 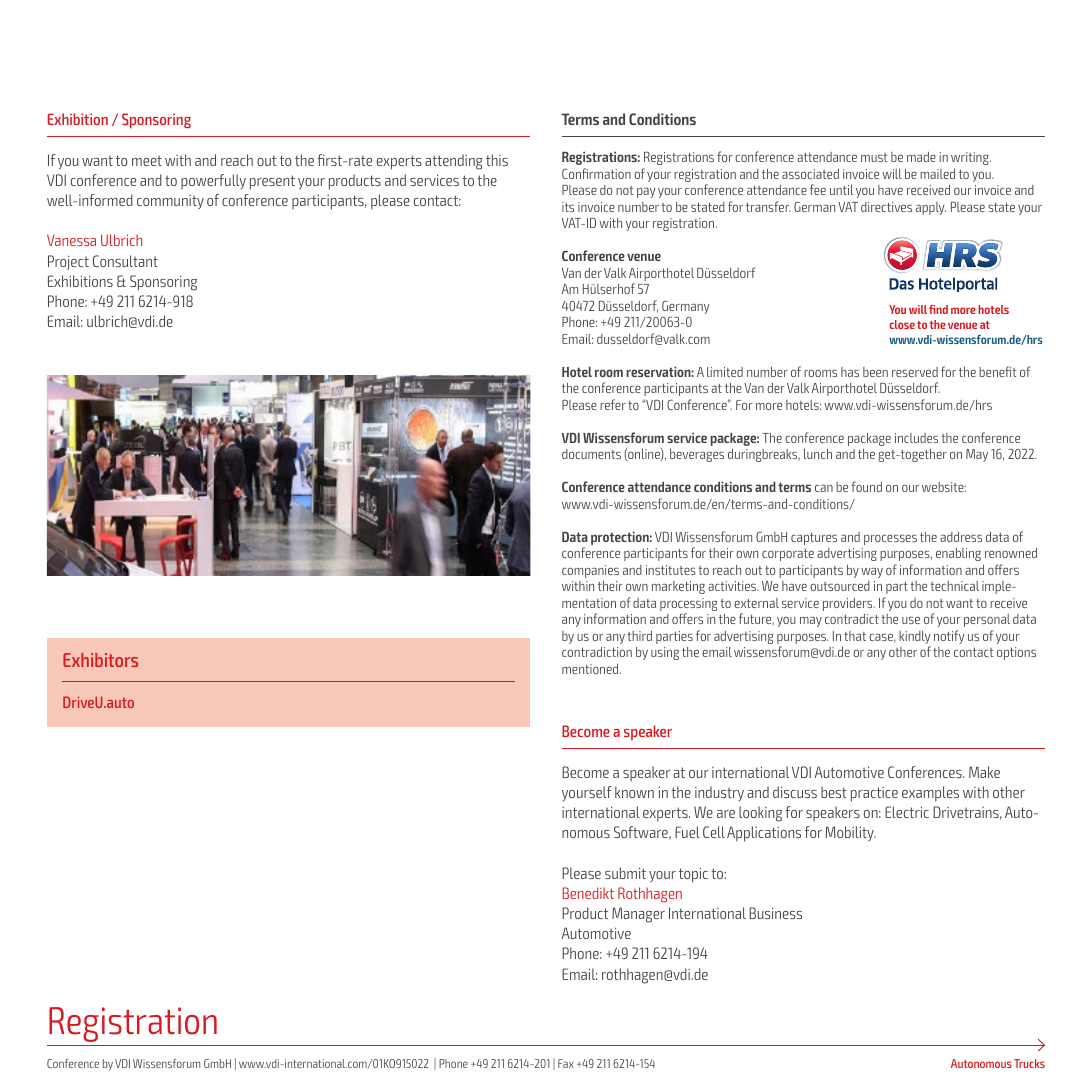 What do you see at coordinates (937, 174) in the screenshot?
I see `mailed` at bounding box center [937, 174].
